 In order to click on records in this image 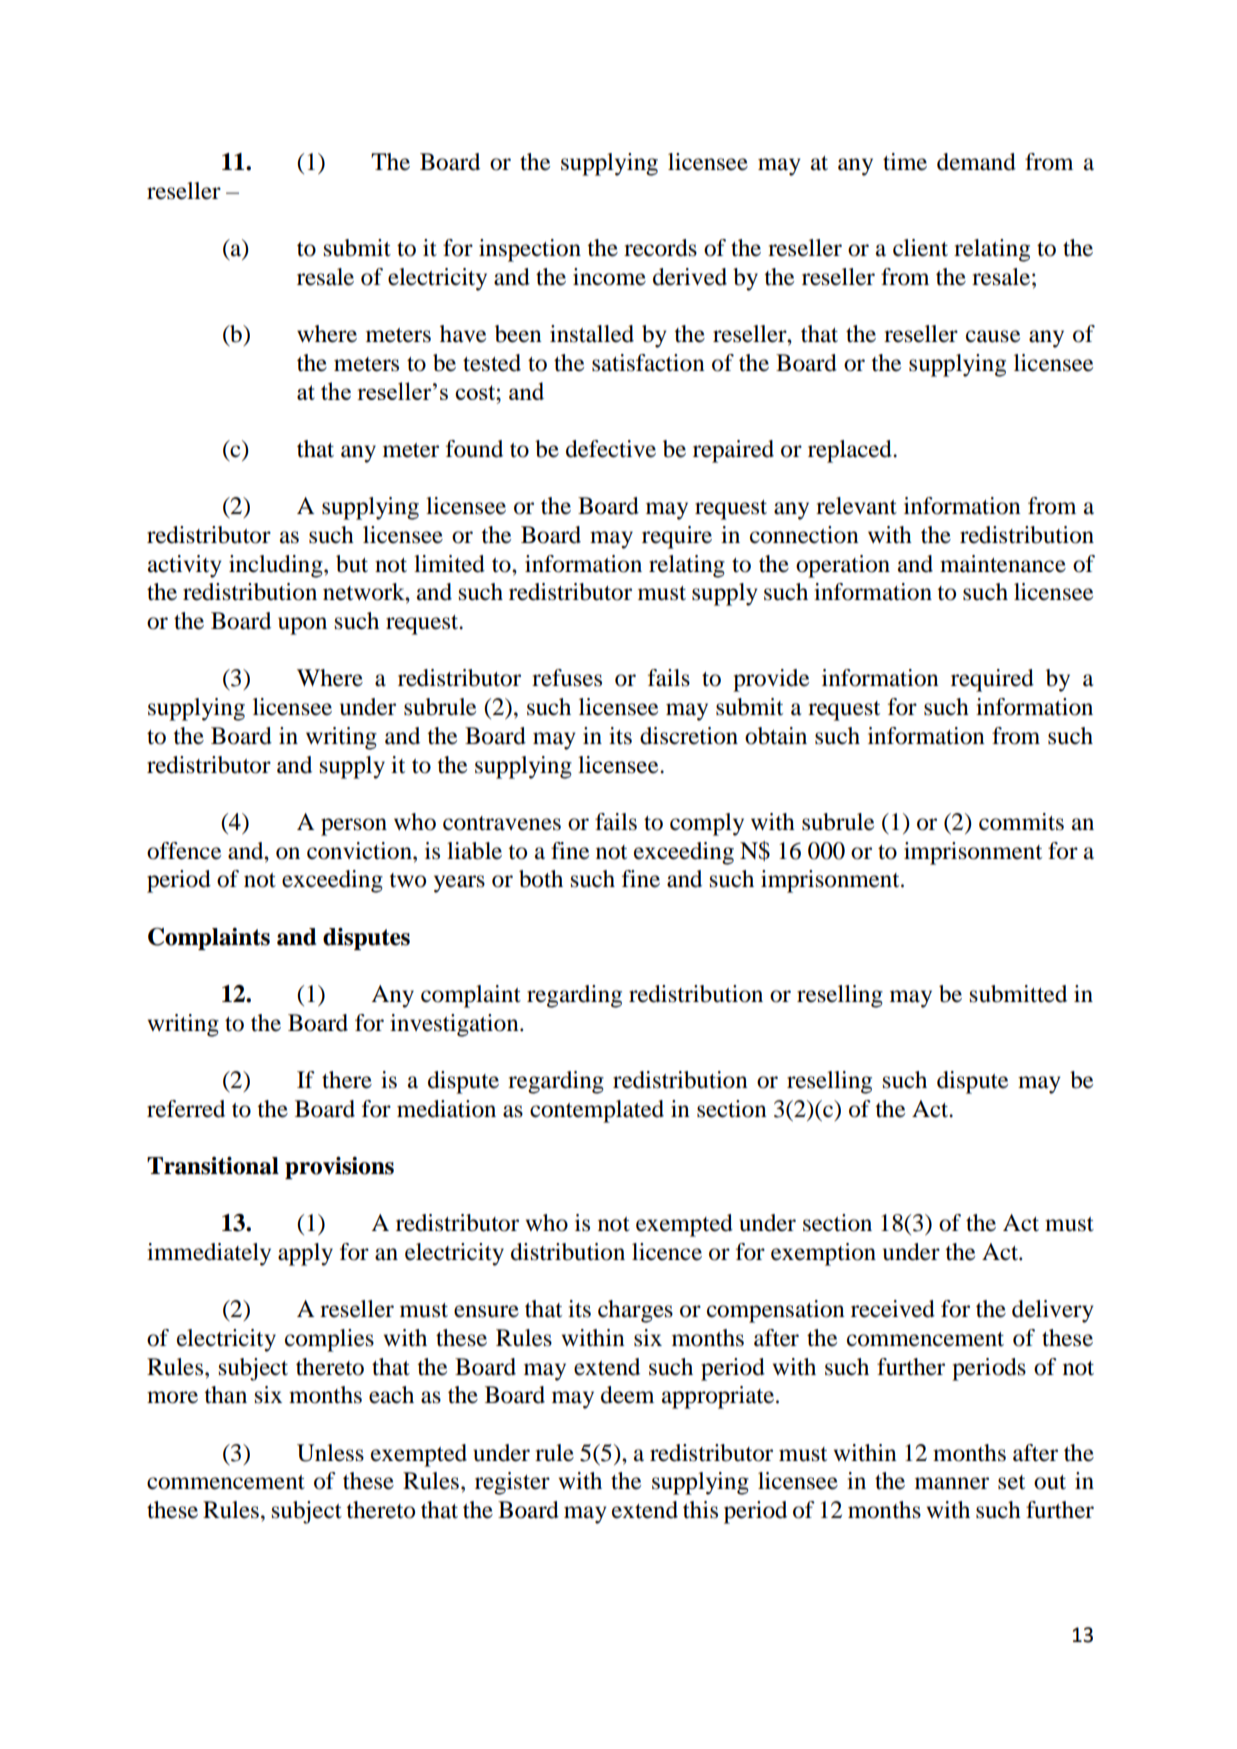, I will do `click(660, 248)`.
